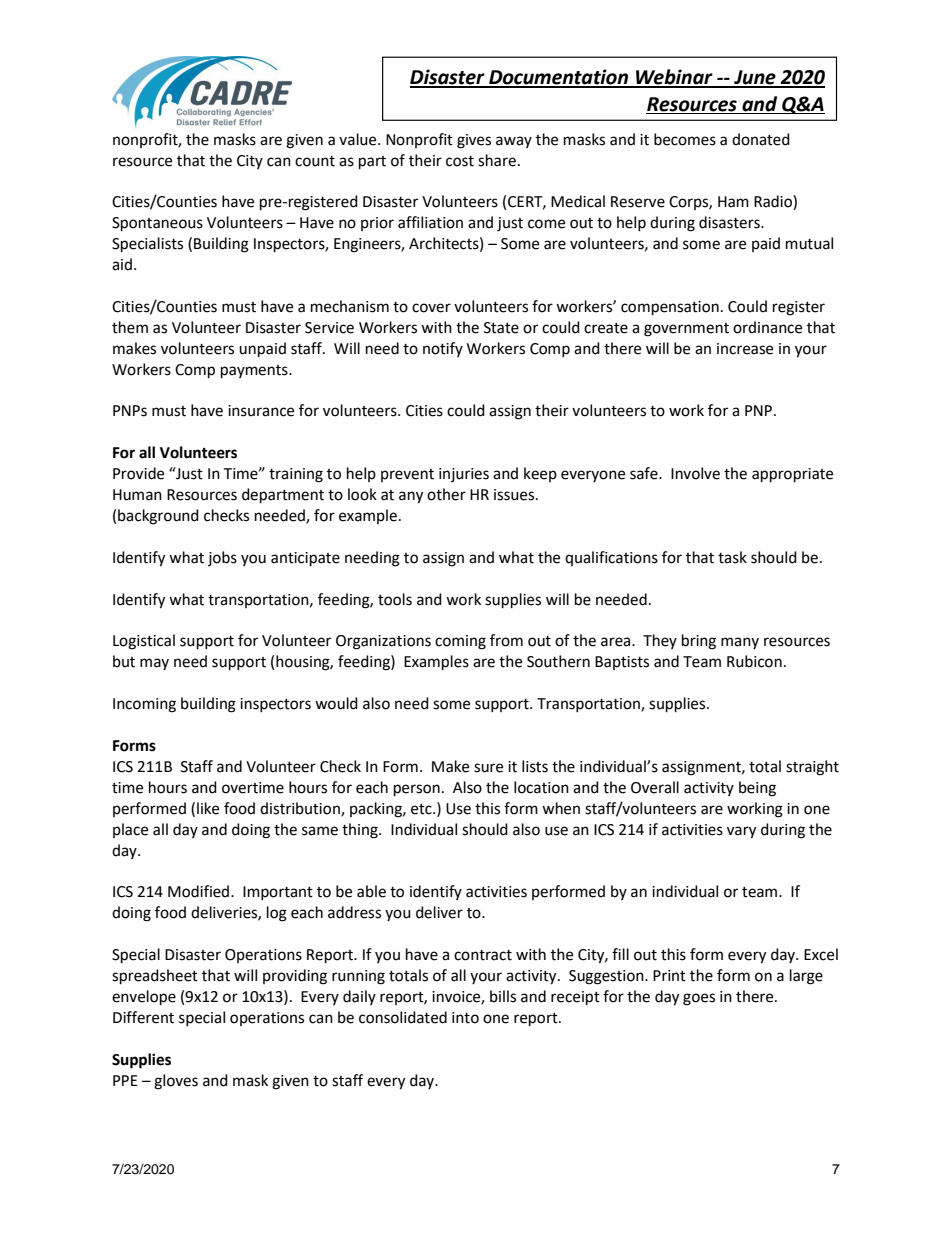  I want to click on cover, so click(431, 308).
